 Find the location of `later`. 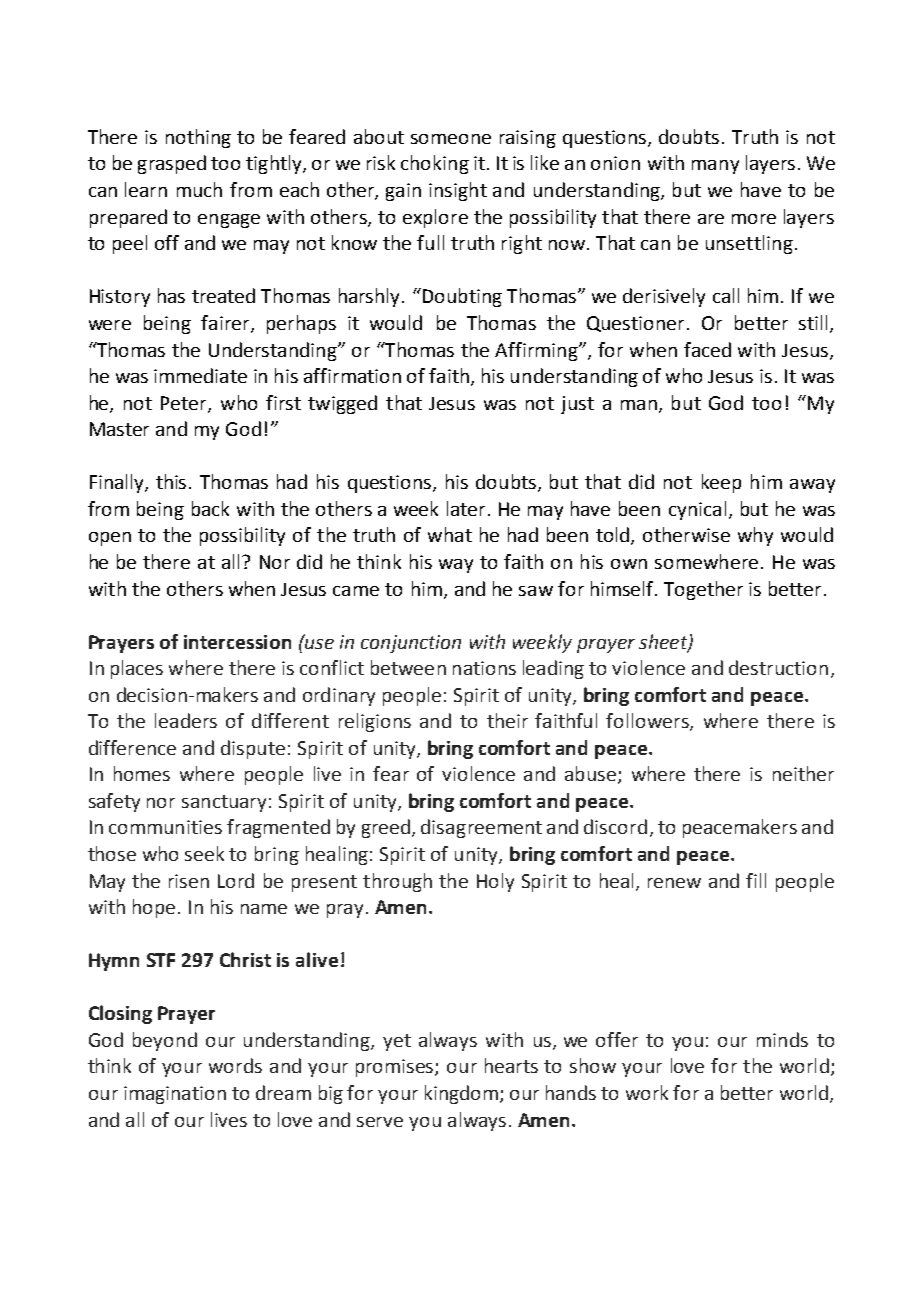

later is located at coordinates (468, 508).
